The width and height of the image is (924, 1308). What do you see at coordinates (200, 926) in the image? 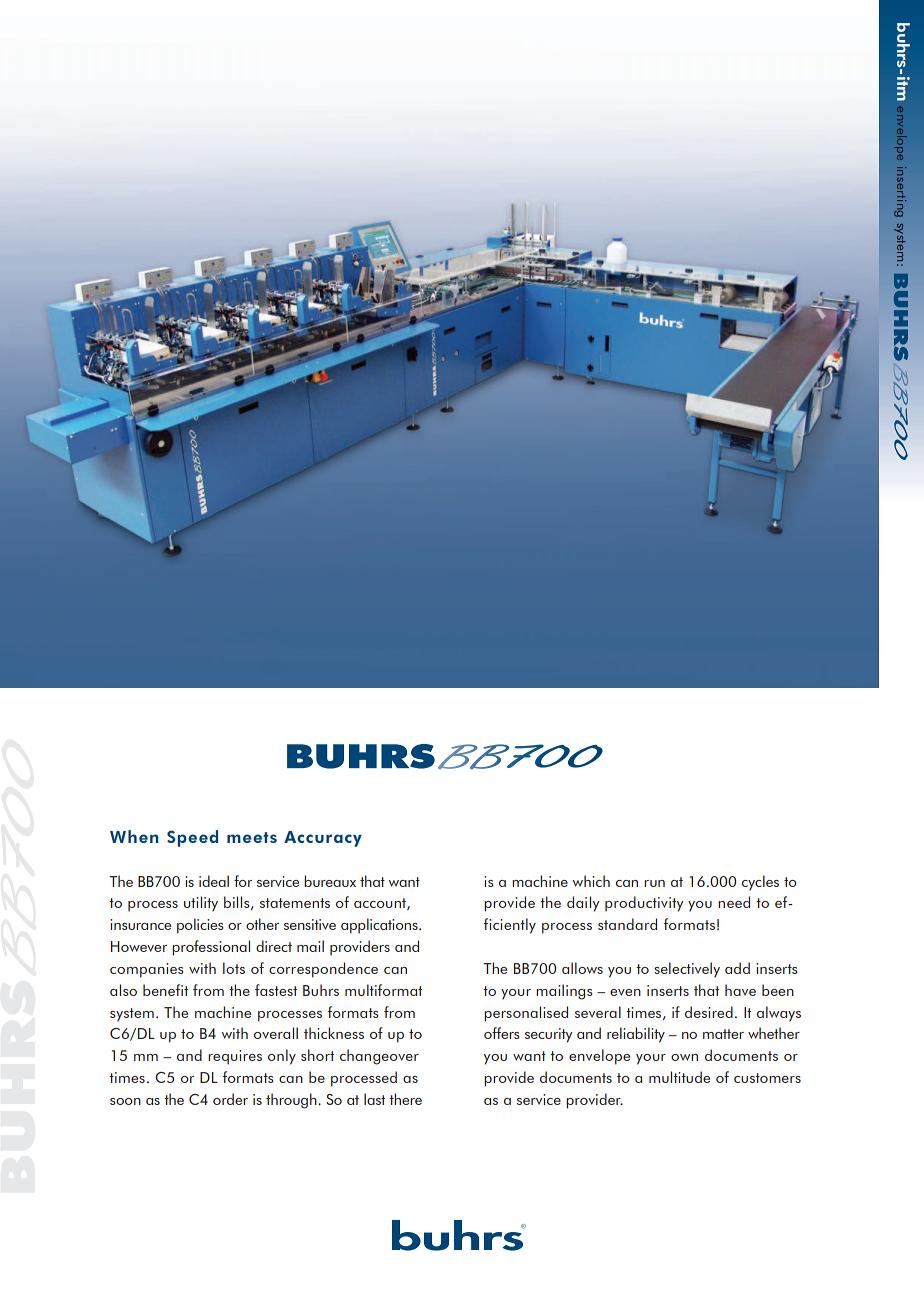
I see `policies` at bounding box center [200, 926].
